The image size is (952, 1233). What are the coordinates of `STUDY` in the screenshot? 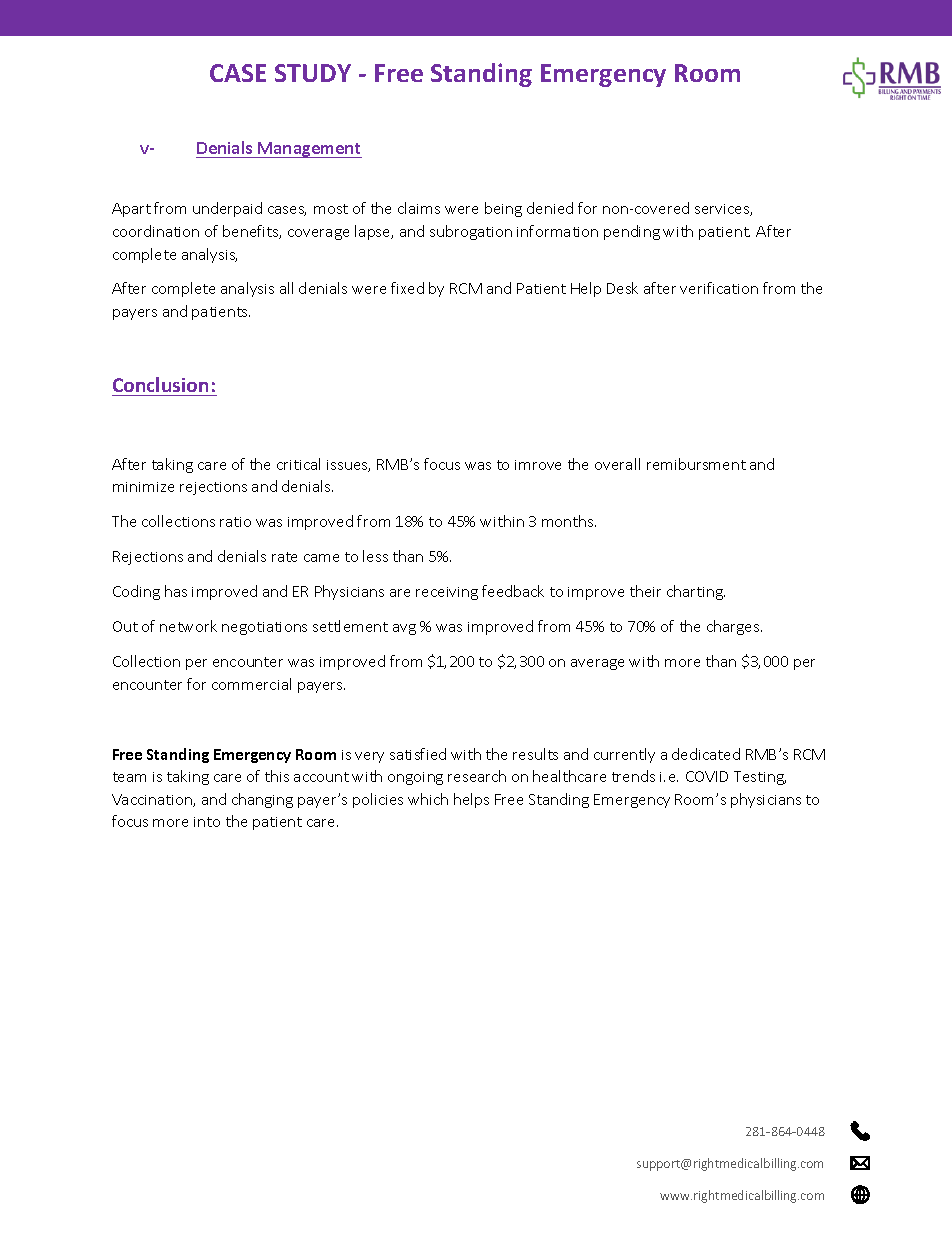 It's located at (313, 73).
